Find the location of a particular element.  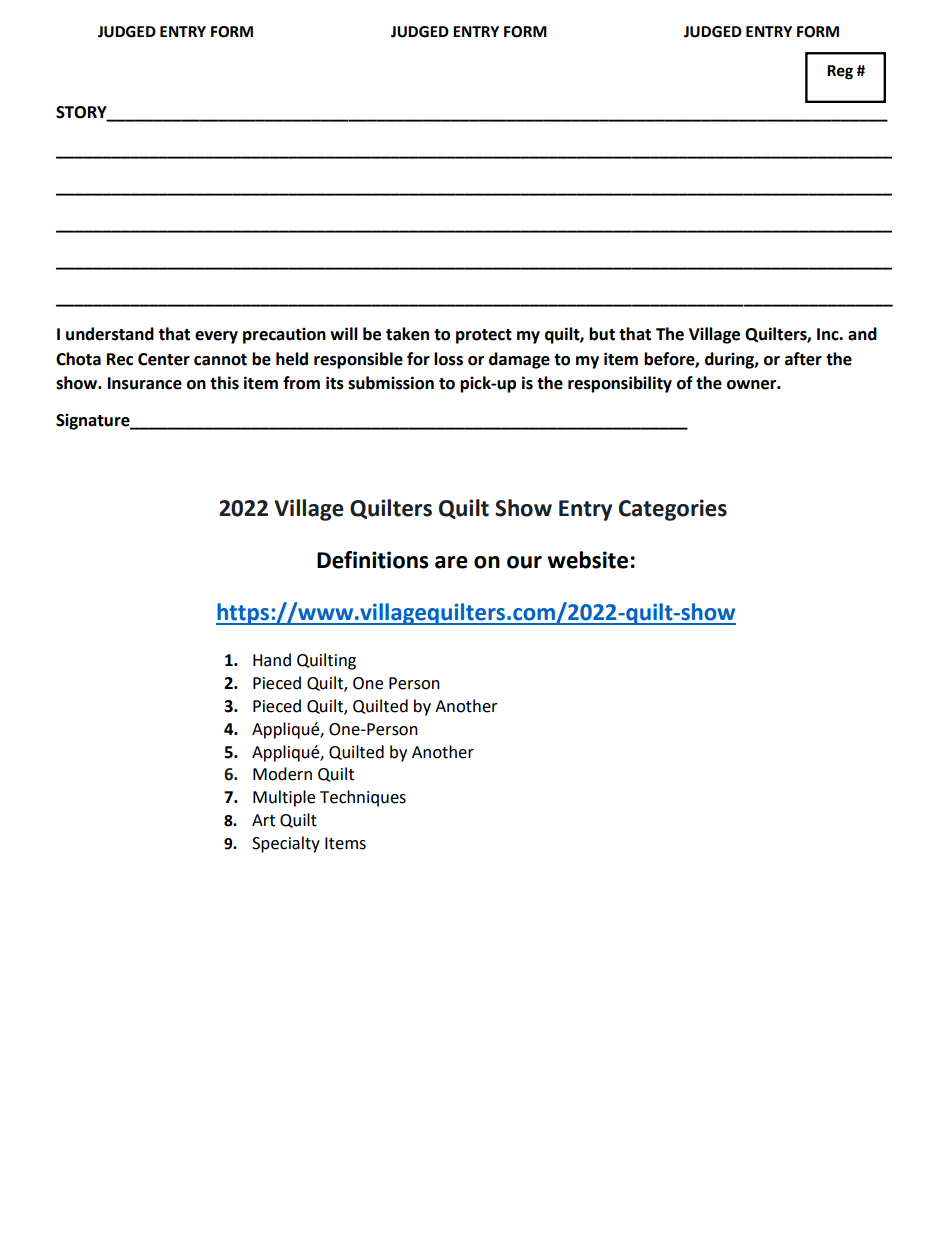

our is located at coordinates (524, 562).
